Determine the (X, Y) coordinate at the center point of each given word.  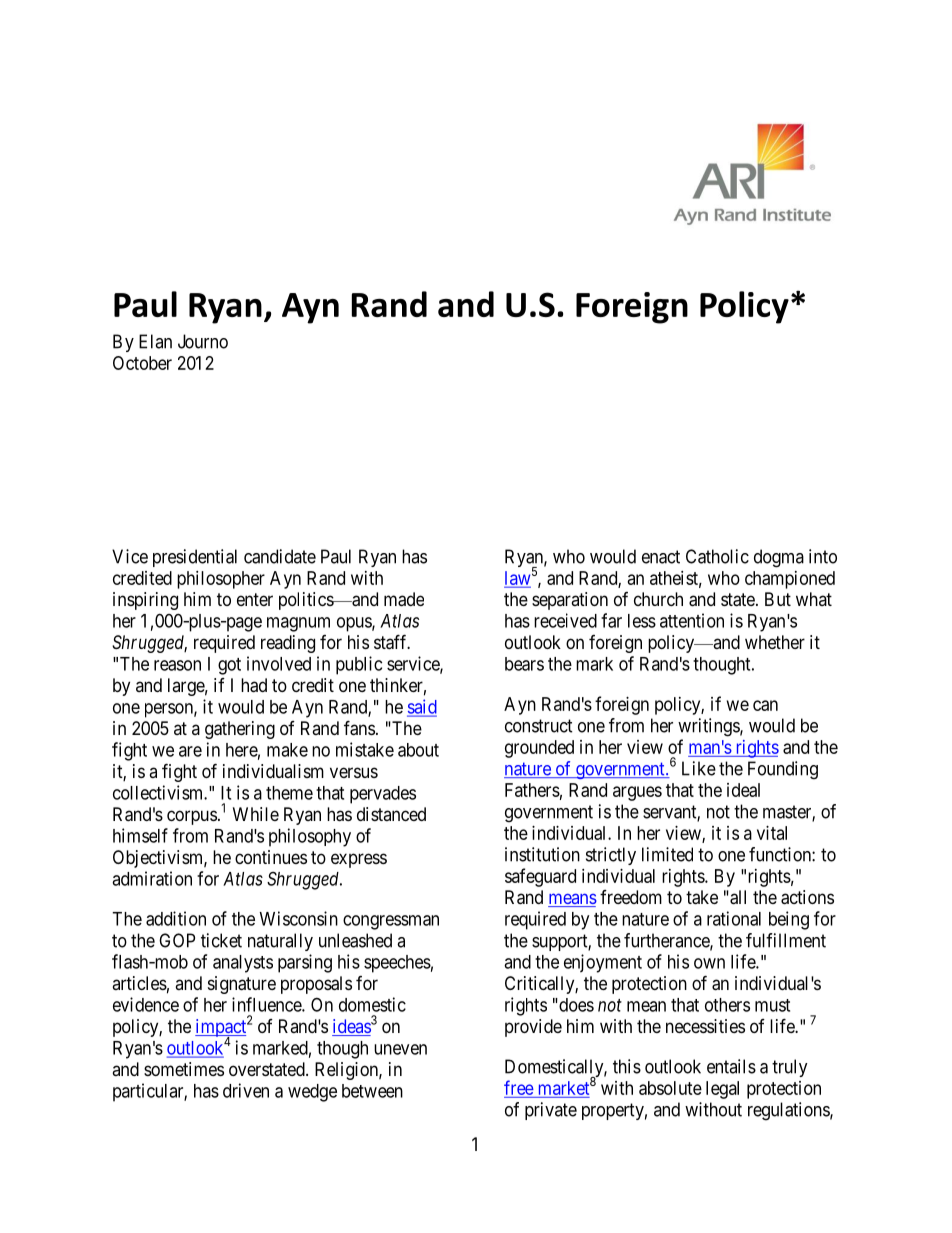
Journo (203, 341)
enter (255, 599)
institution (542, 854)
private (551, 1111)
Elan (155, 341)
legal (722, 1090)
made (404, 599)
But (778, 599)
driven (246, 1090)
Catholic (717, 556)
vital (772, 833)
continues (271, 857)
